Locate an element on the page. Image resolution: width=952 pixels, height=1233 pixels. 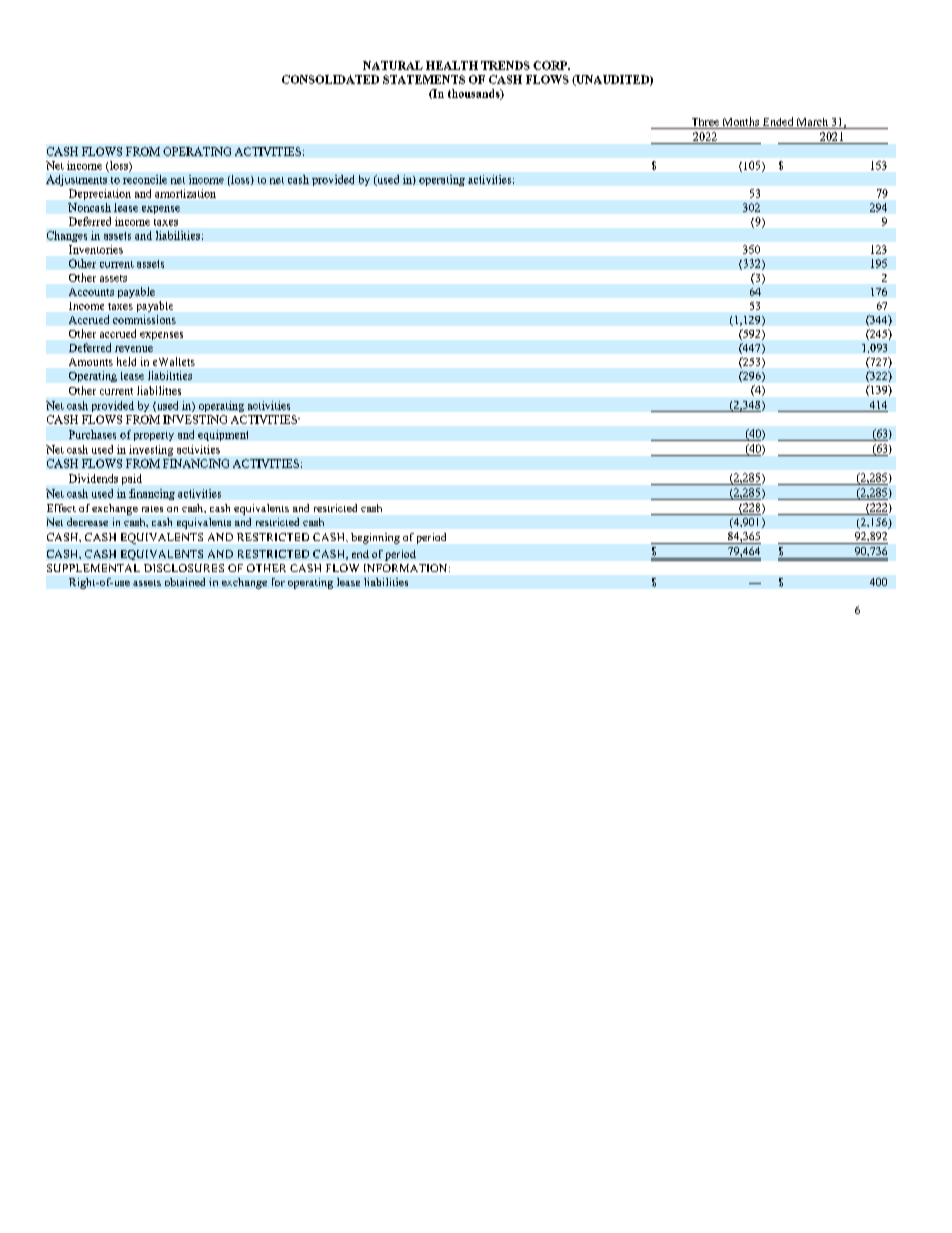
INFORMATION is located at coordinates (407, 568).
